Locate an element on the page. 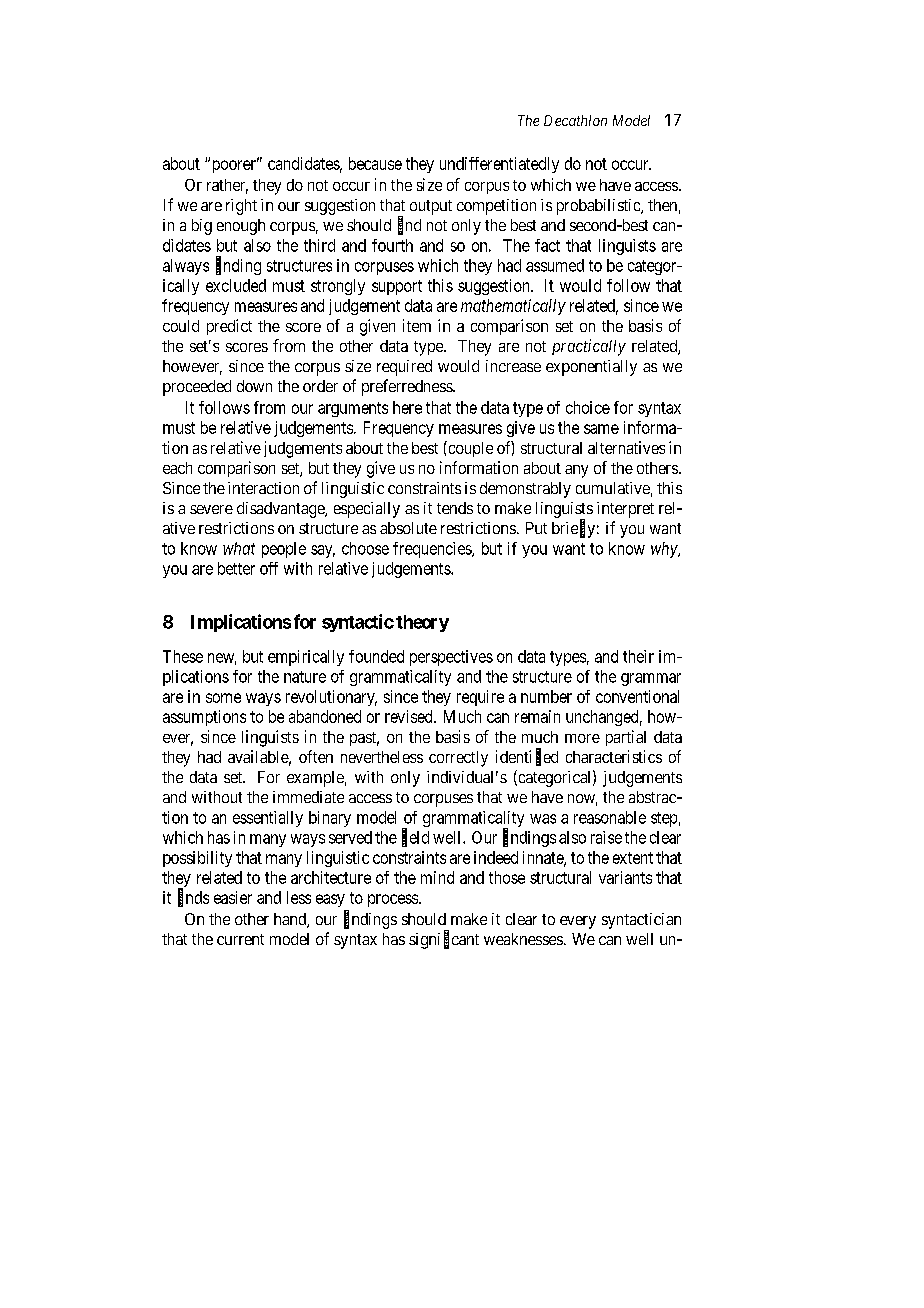  easier is located at coordinates (233, 897).
